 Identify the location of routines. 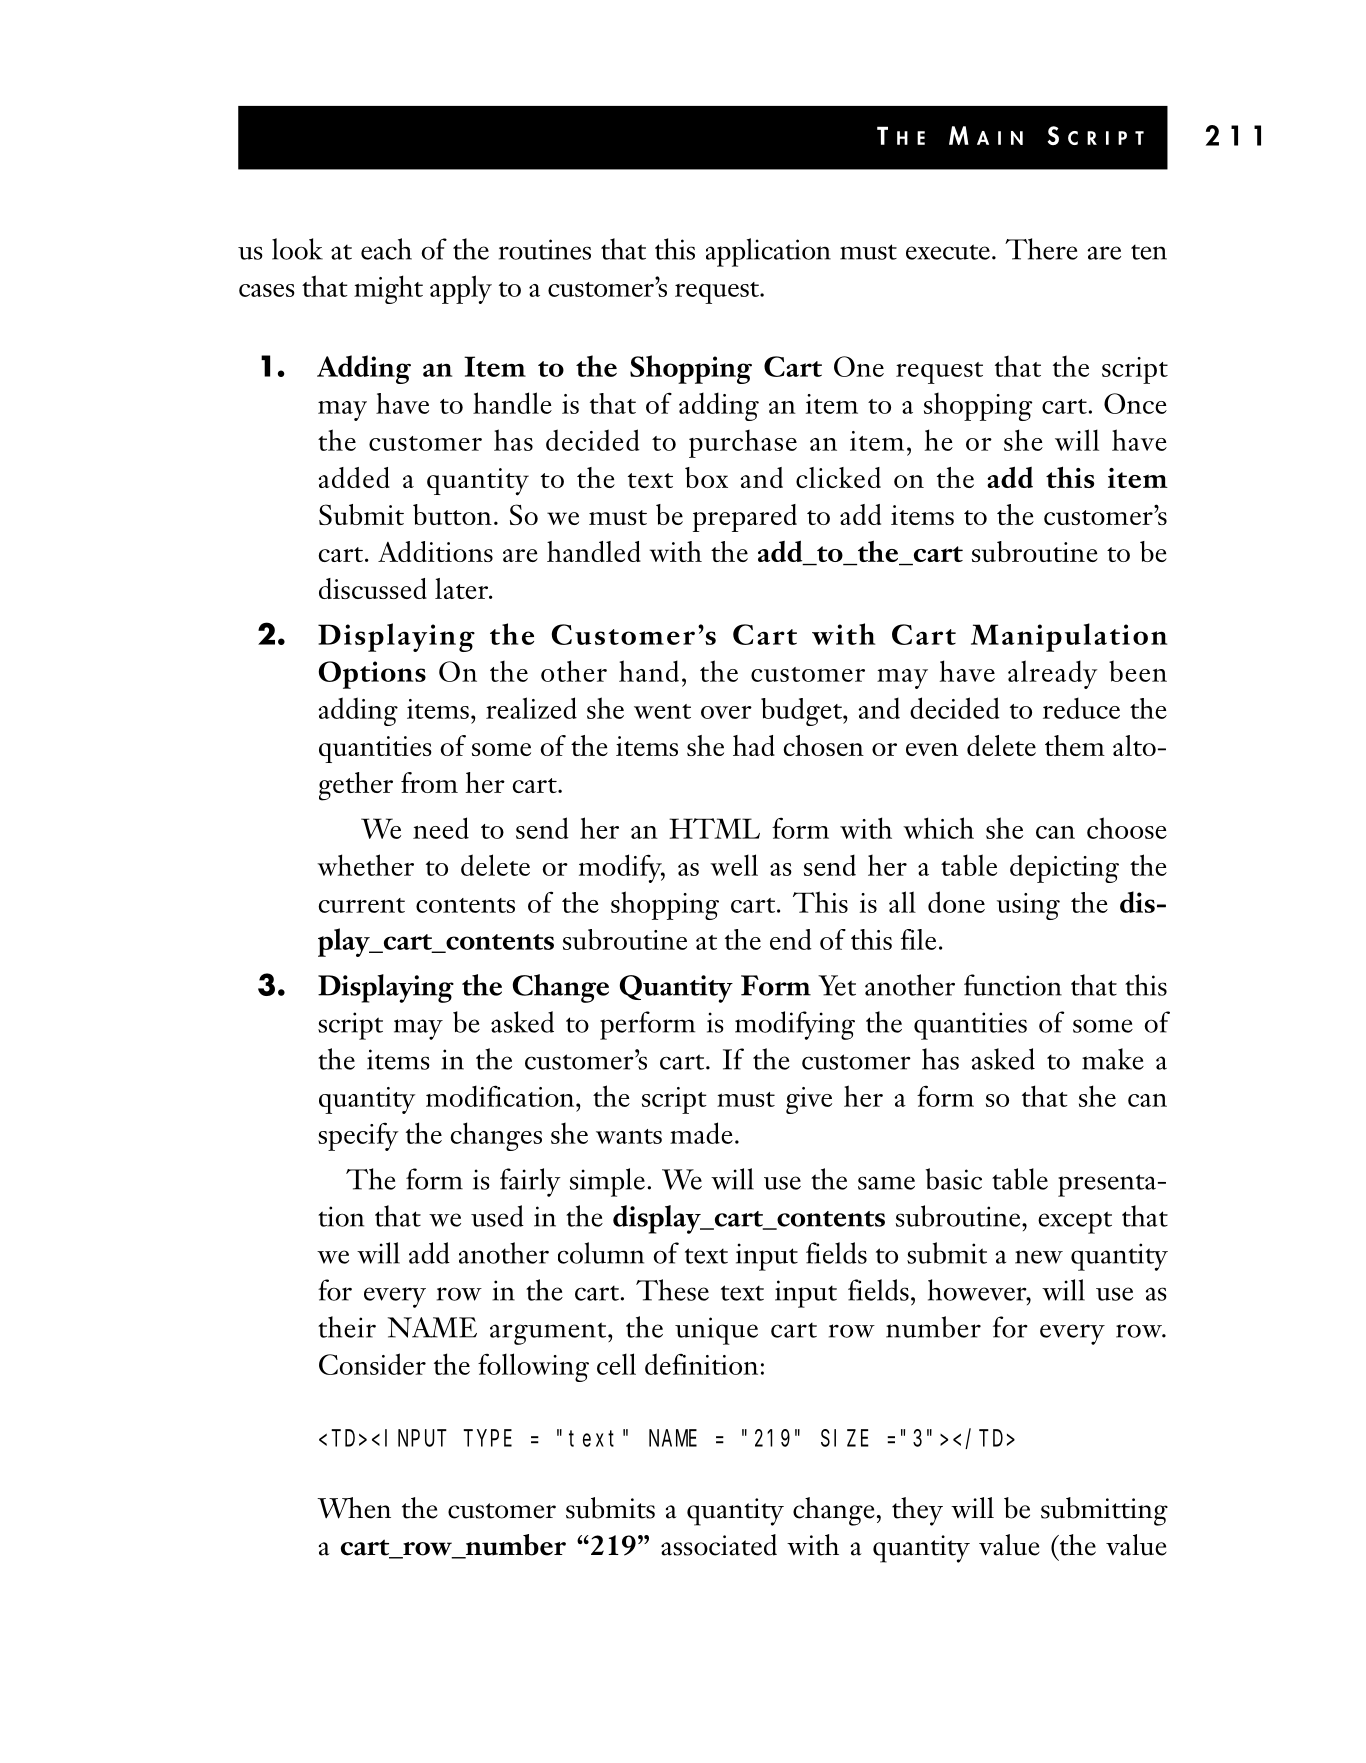
(545, 249).
